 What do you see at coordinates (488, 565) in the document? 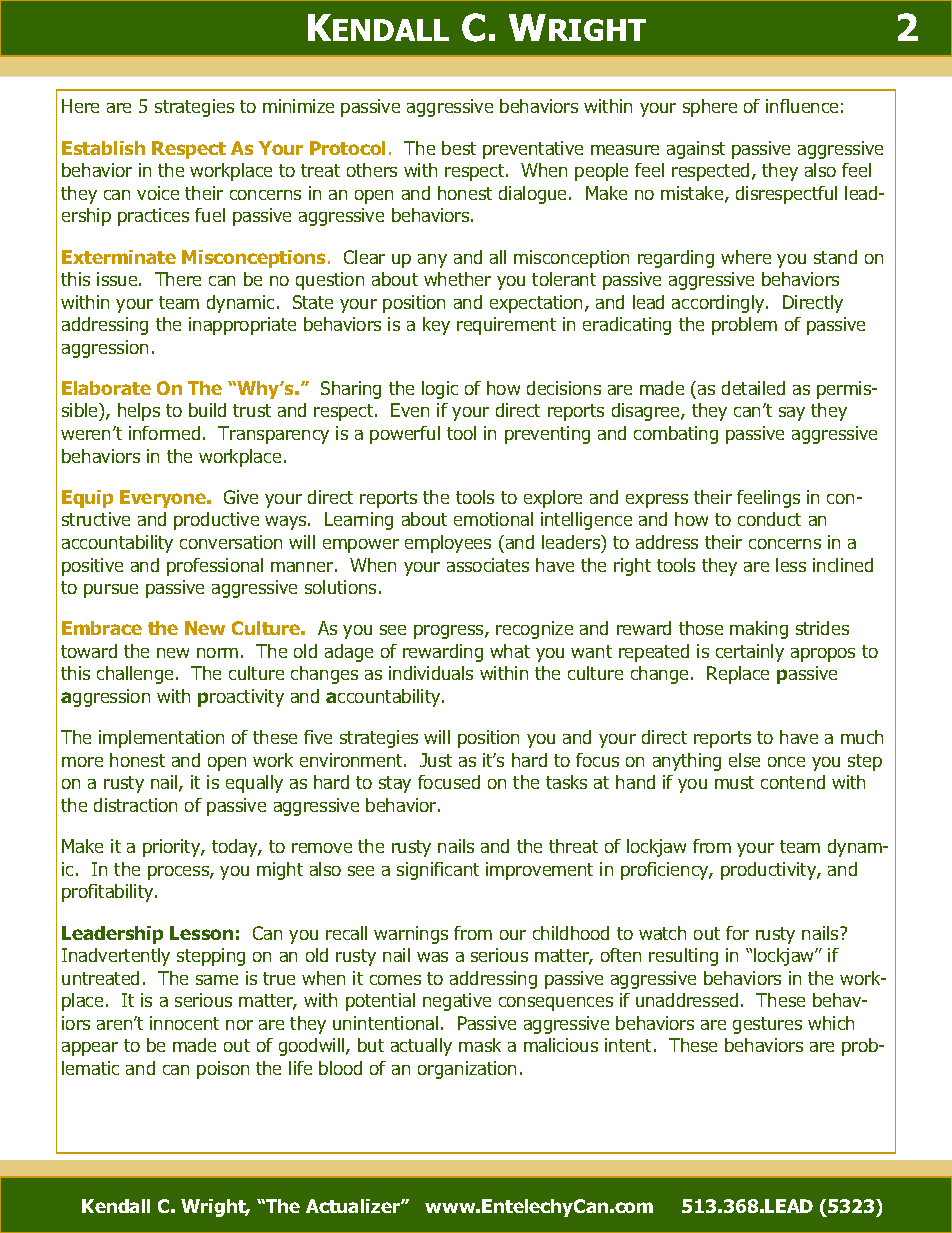
I see `associates` at bounding box center [488, 565].
